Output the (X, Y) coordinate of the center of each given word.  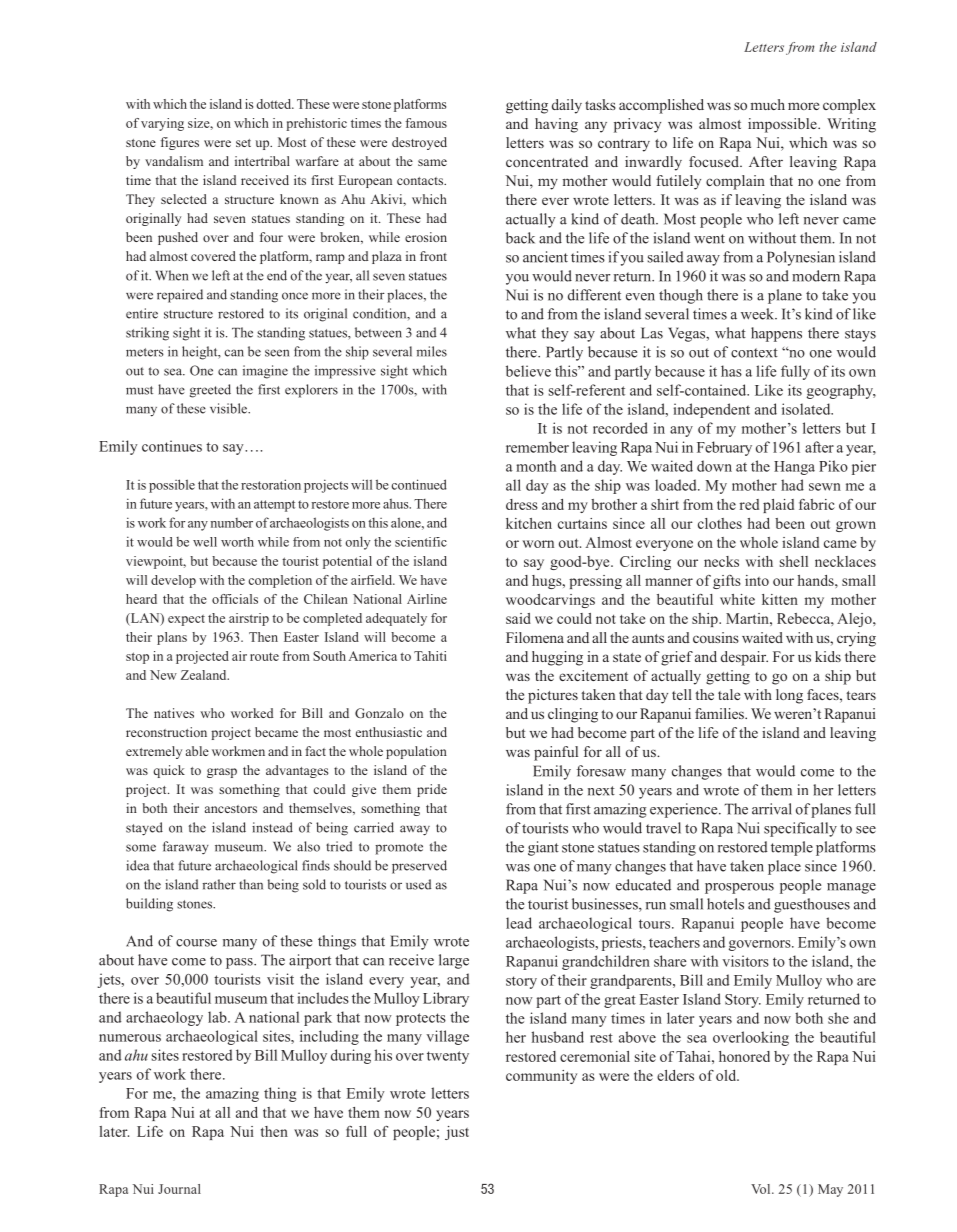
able (197, 751)
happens (776, 334)
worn (538, 544)
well (205, 542)
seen (277, 353)
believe (528, 371)
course (196, 943)
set (243, 143)
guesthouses (812, 905)
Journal (179, 1189)
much (768, 104)
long (789, 696)
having (556, 125)
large (454, 961)
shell (794, 561)
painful (556, 753)
